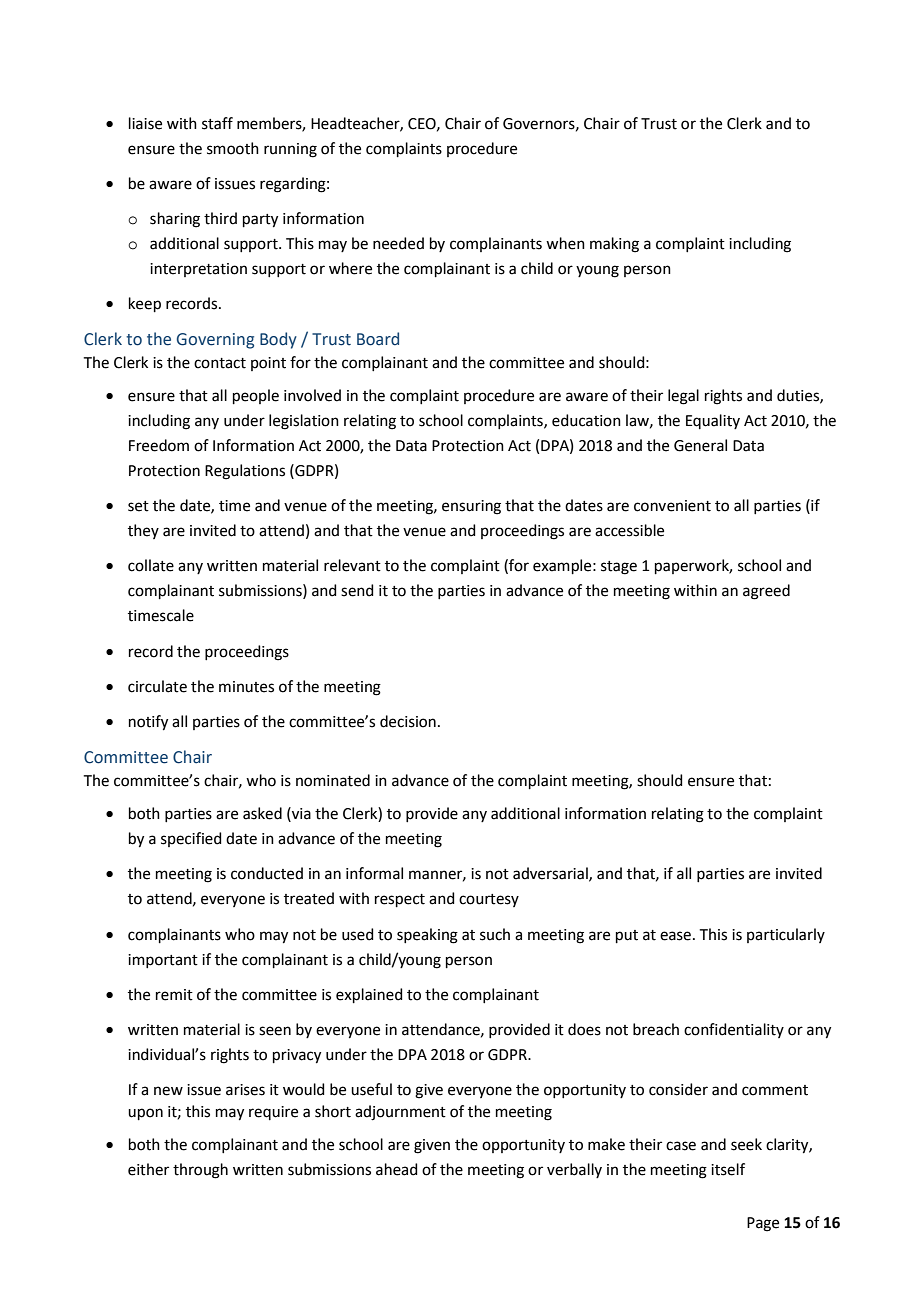 The width and height of the document is (924, 1308). I want to click on agreed, so click(766, 592).
